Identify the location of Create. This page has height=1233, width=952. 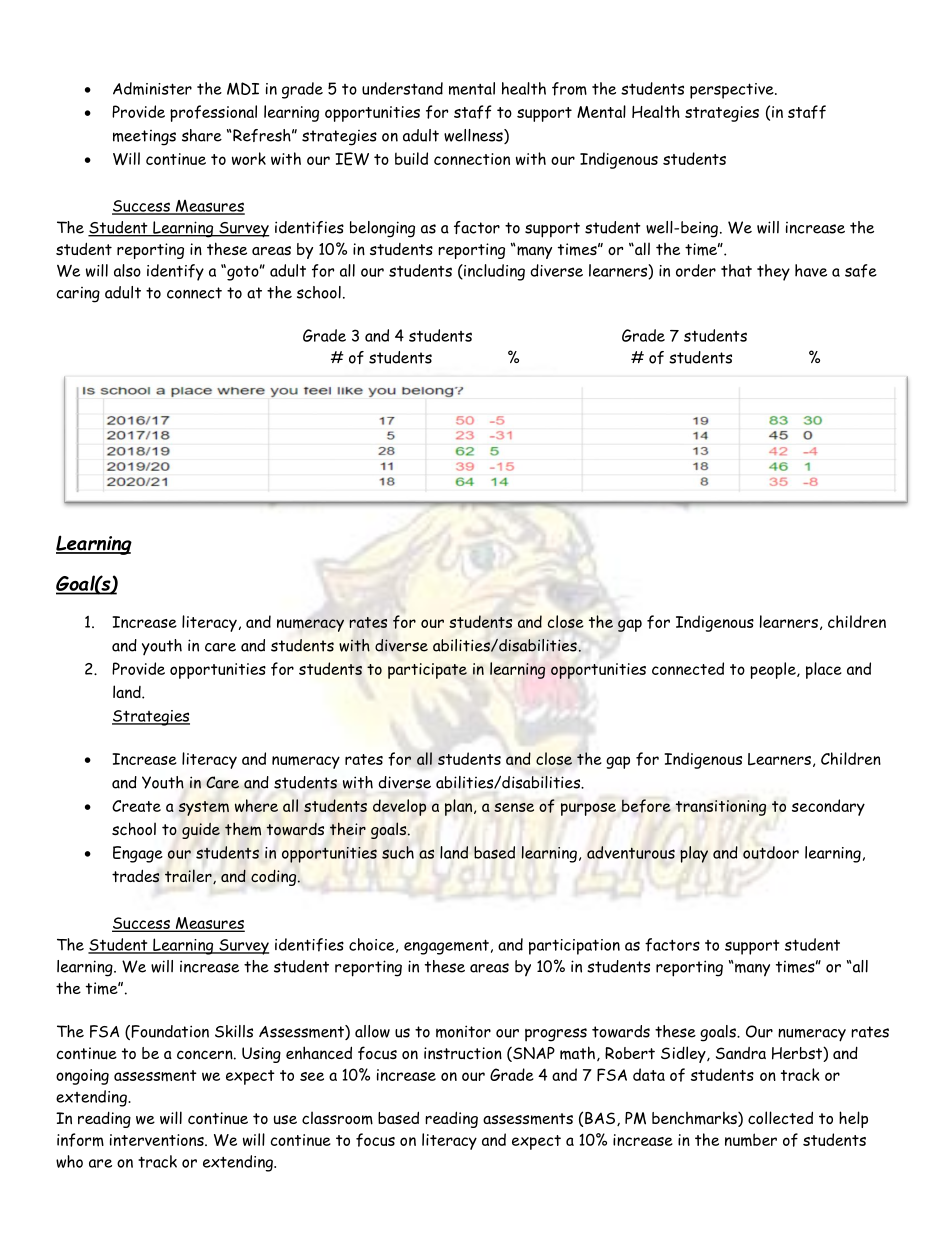
(136, 806).
